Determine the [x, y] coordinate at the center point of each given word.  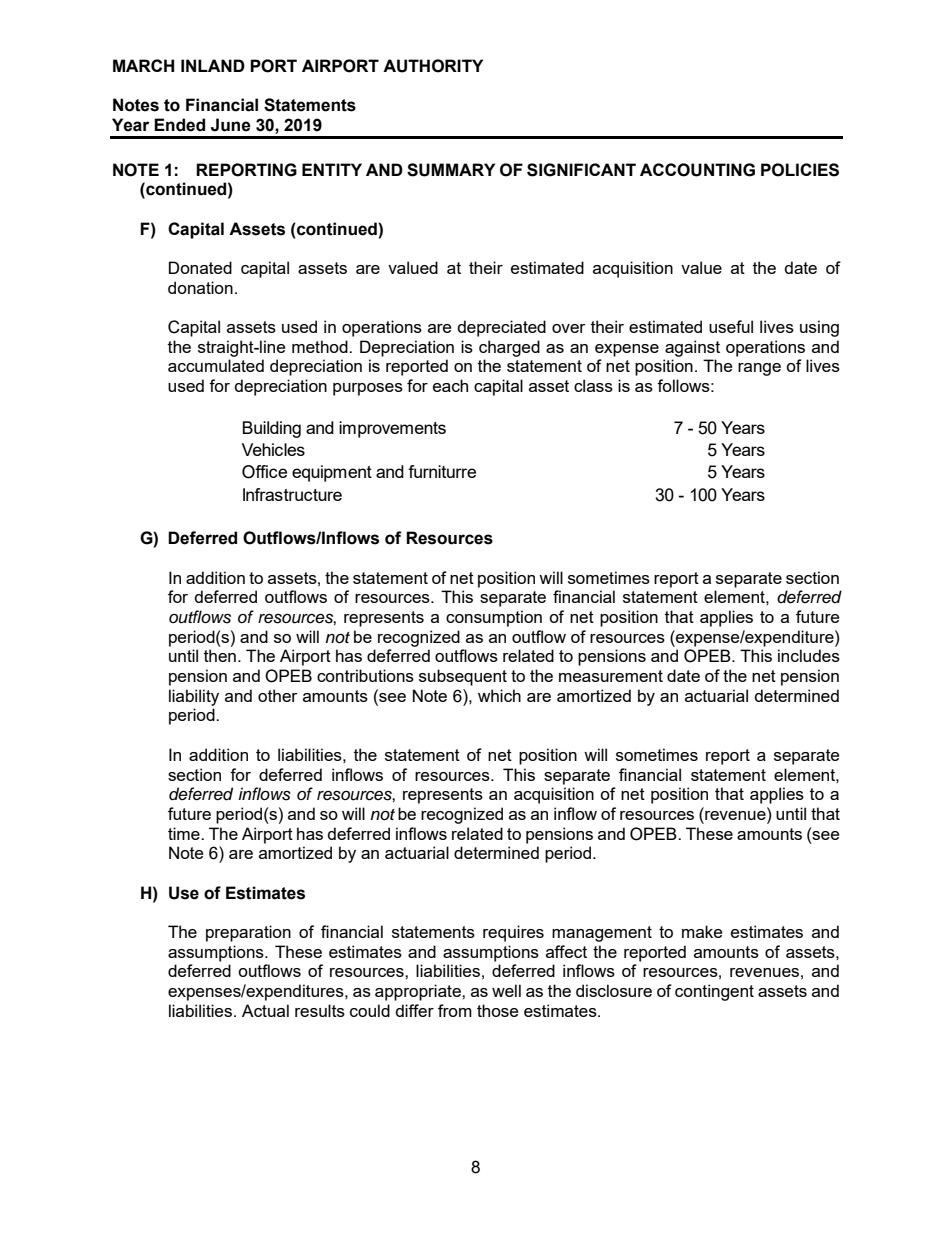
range [759, 369]
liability [194, 697]
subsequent [463, 677]
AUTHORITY [433, 66]
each [450, 385]
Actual [265, 1010]
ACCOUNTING [697, 170]
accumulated [216, 365]
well [506, 990]
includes [809, 655]
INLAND [213, 65]
